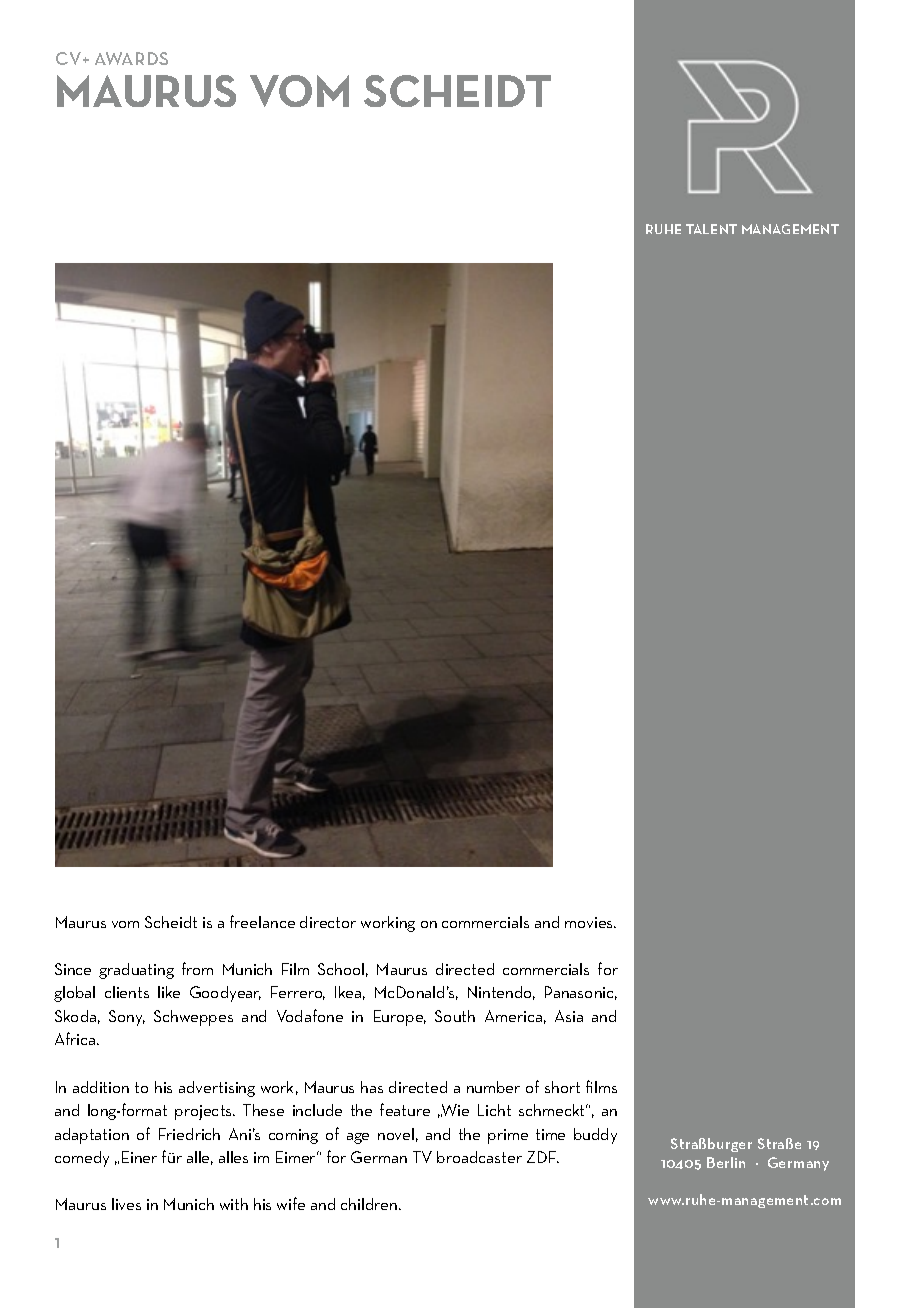 This image has width=924, height=1308. I want to click on Panasonic, so click(581, 993).
